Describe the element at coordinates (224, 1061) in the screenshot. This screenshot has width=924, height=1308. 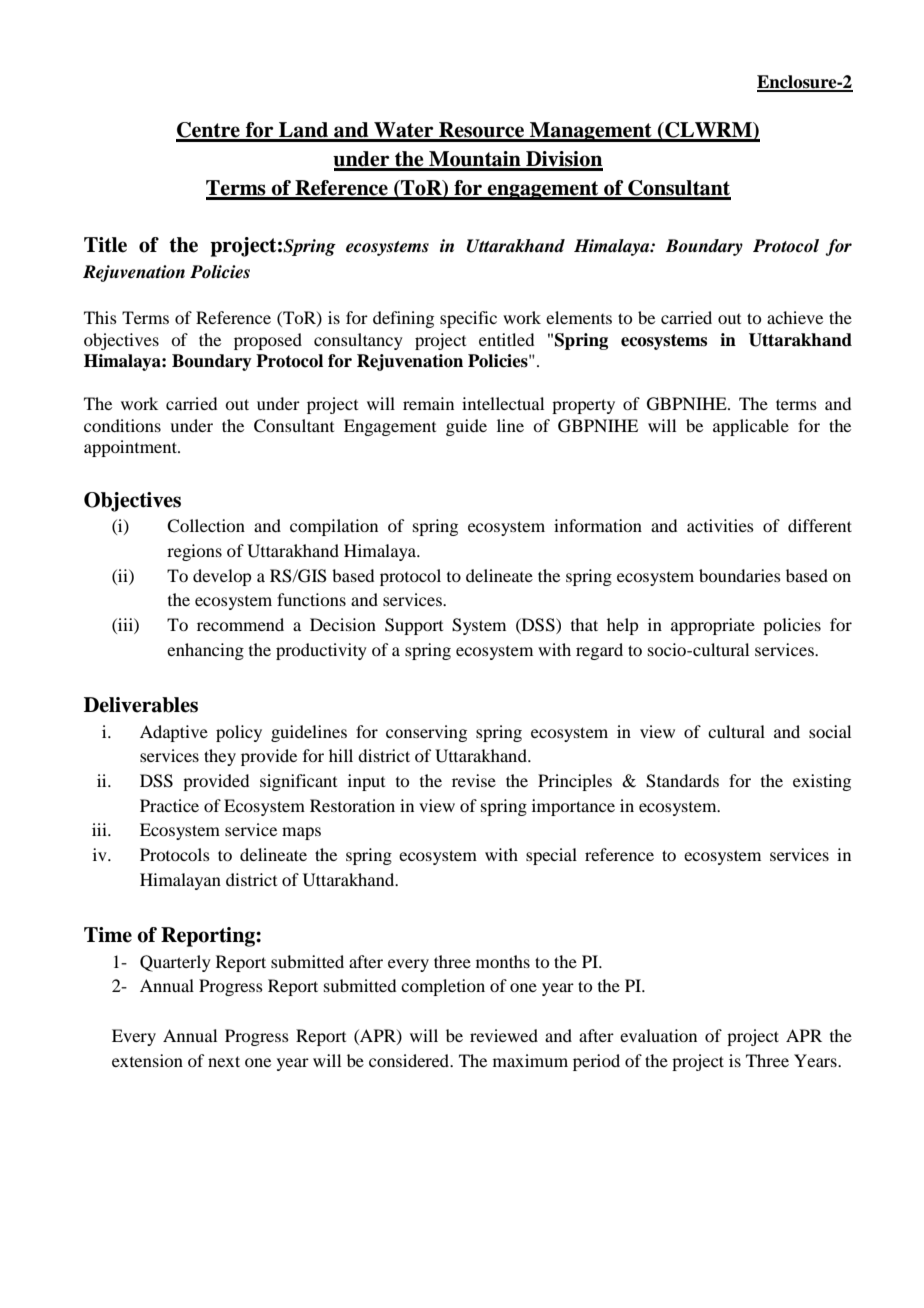
I see `next` at that location.
